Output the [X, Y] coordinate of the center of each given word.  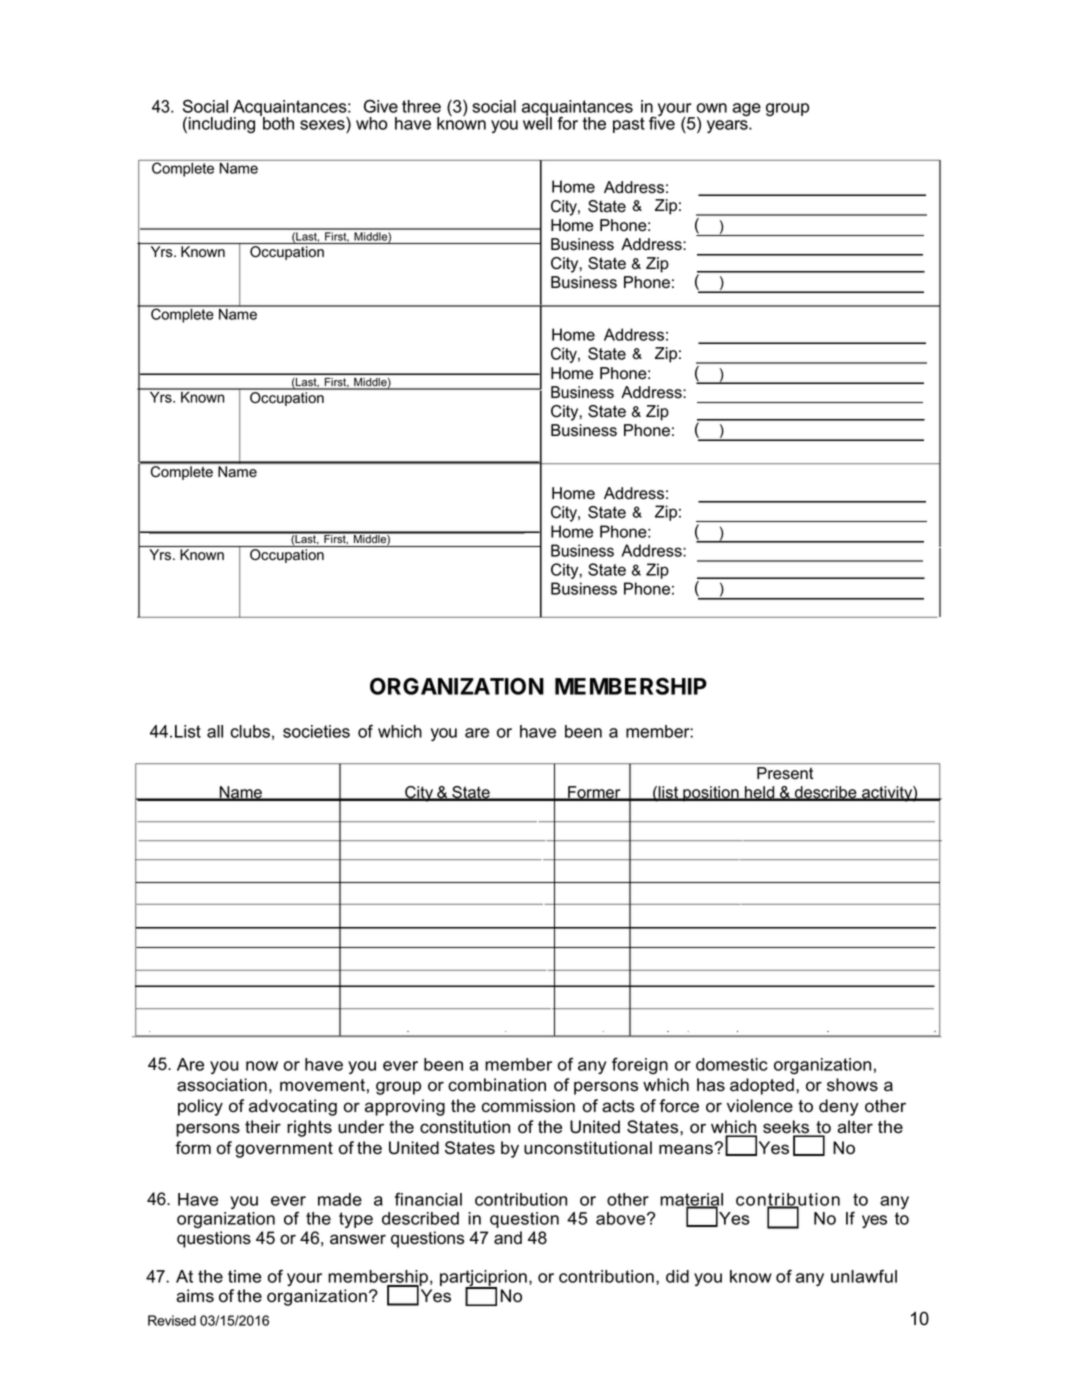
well [537, 122]
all [215, 731]
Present [785, 773]
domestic [732, 1064]
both [277, 122]
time [245, 1276]
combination [497, 1085]
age [746, 110]
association [222, 1085]
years [728, 126]
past [629, 125]
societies [316, 731]
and [508, 1238]
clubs [250, 731]
